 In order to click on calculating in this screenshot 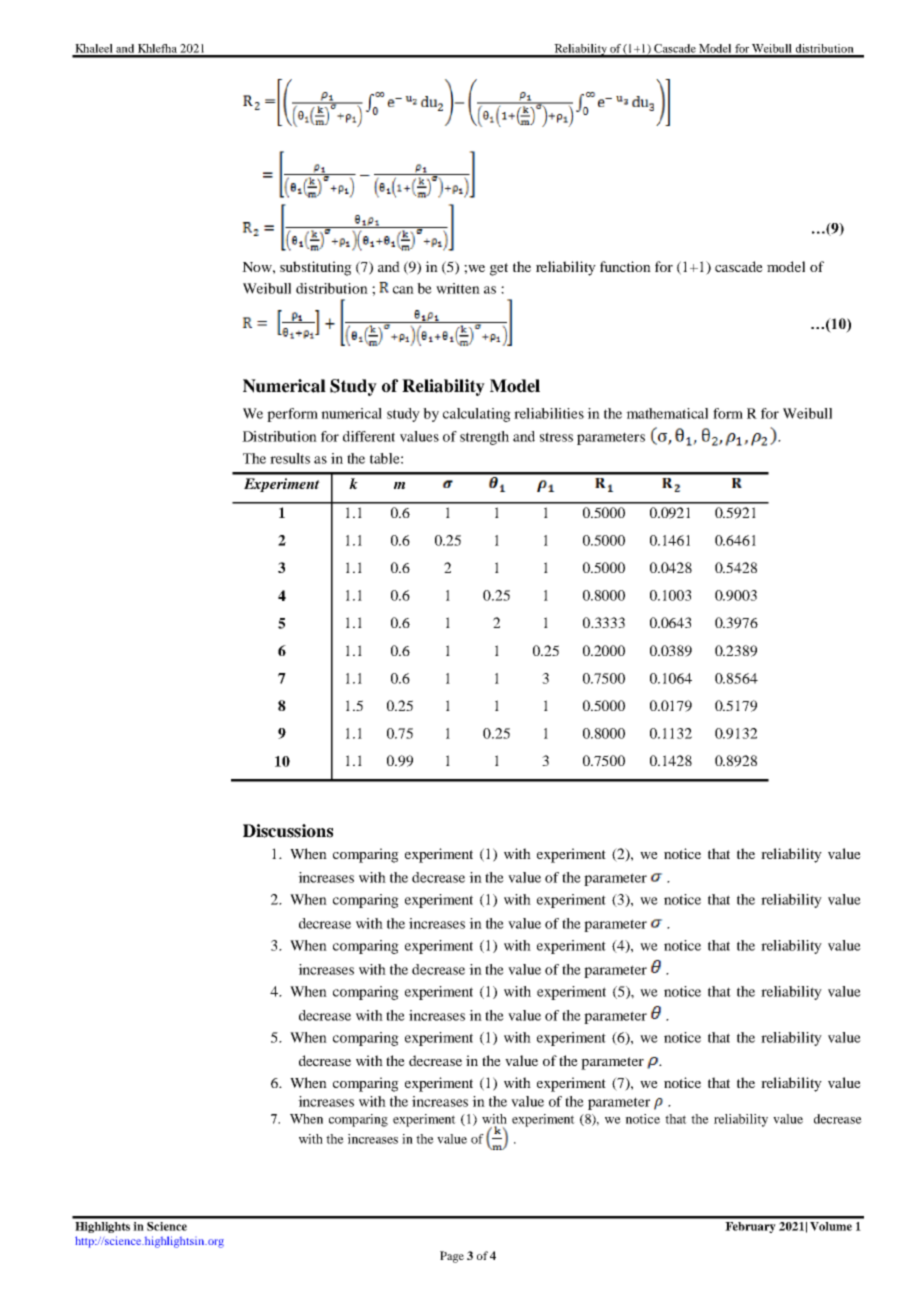, I will do `click(477, 415)`.
